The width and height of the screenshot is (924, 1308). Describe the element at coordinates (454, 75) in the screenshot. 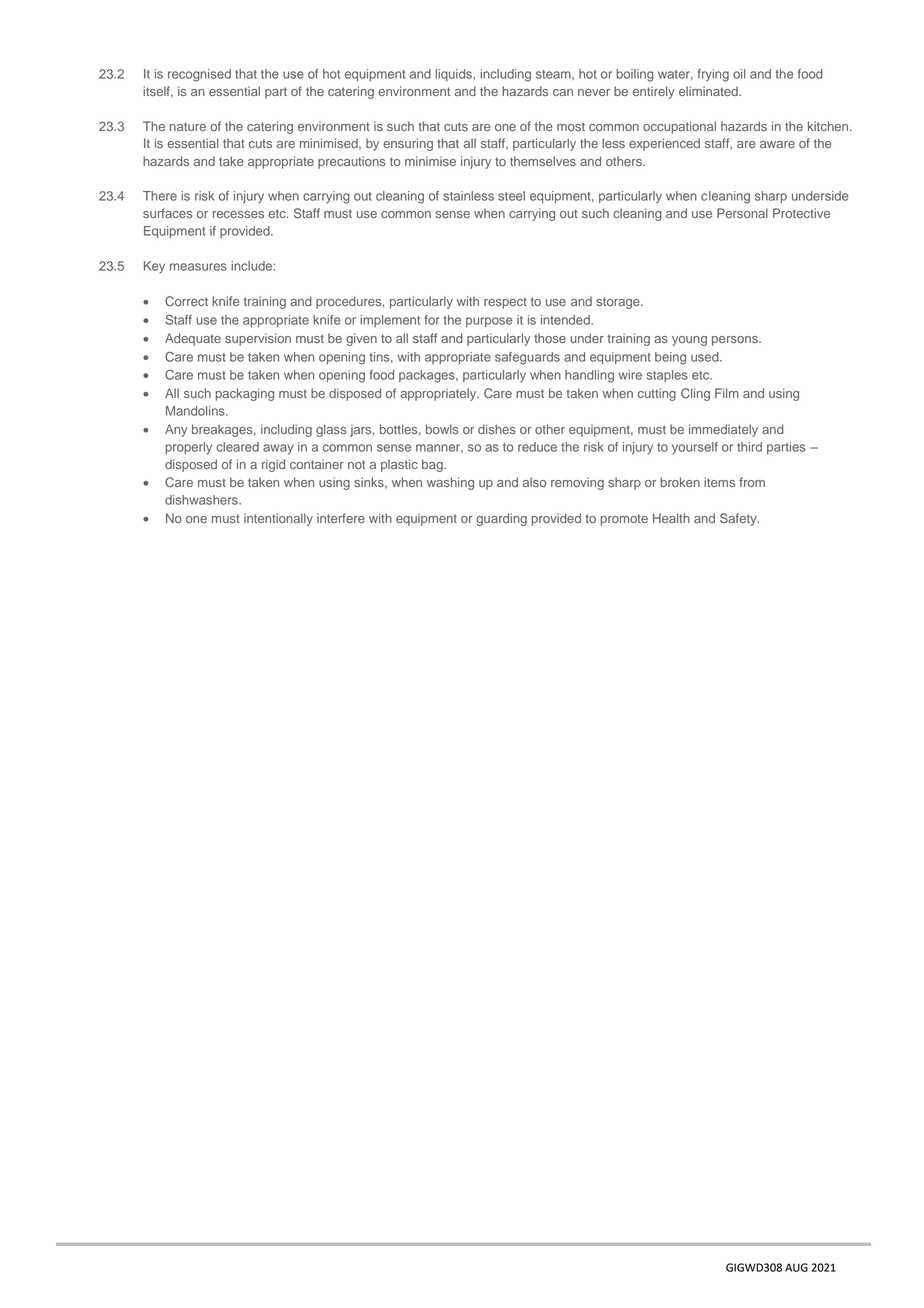

I see `liquids` at that location.
